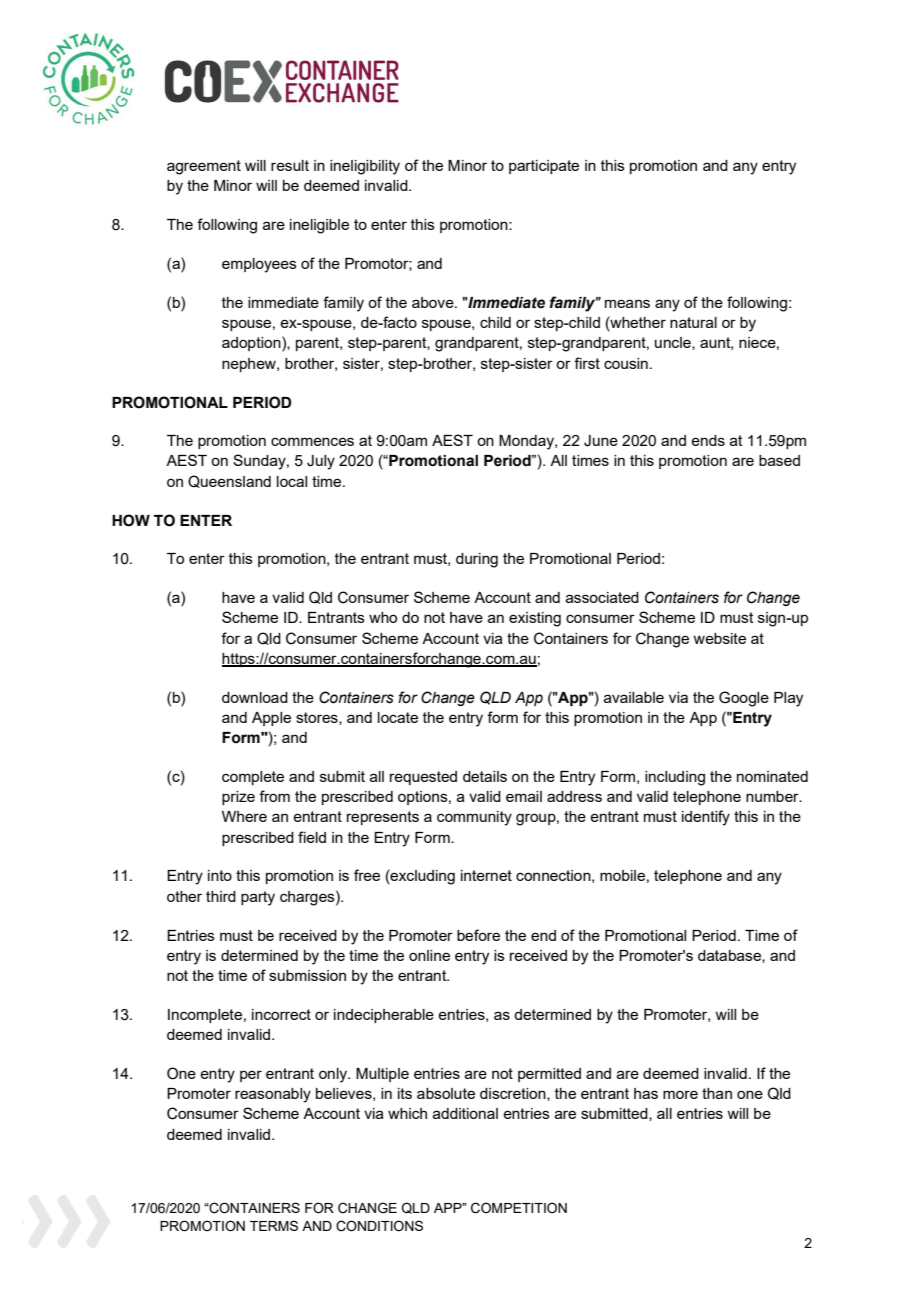  I want to click on participate, so click(544, 167).
